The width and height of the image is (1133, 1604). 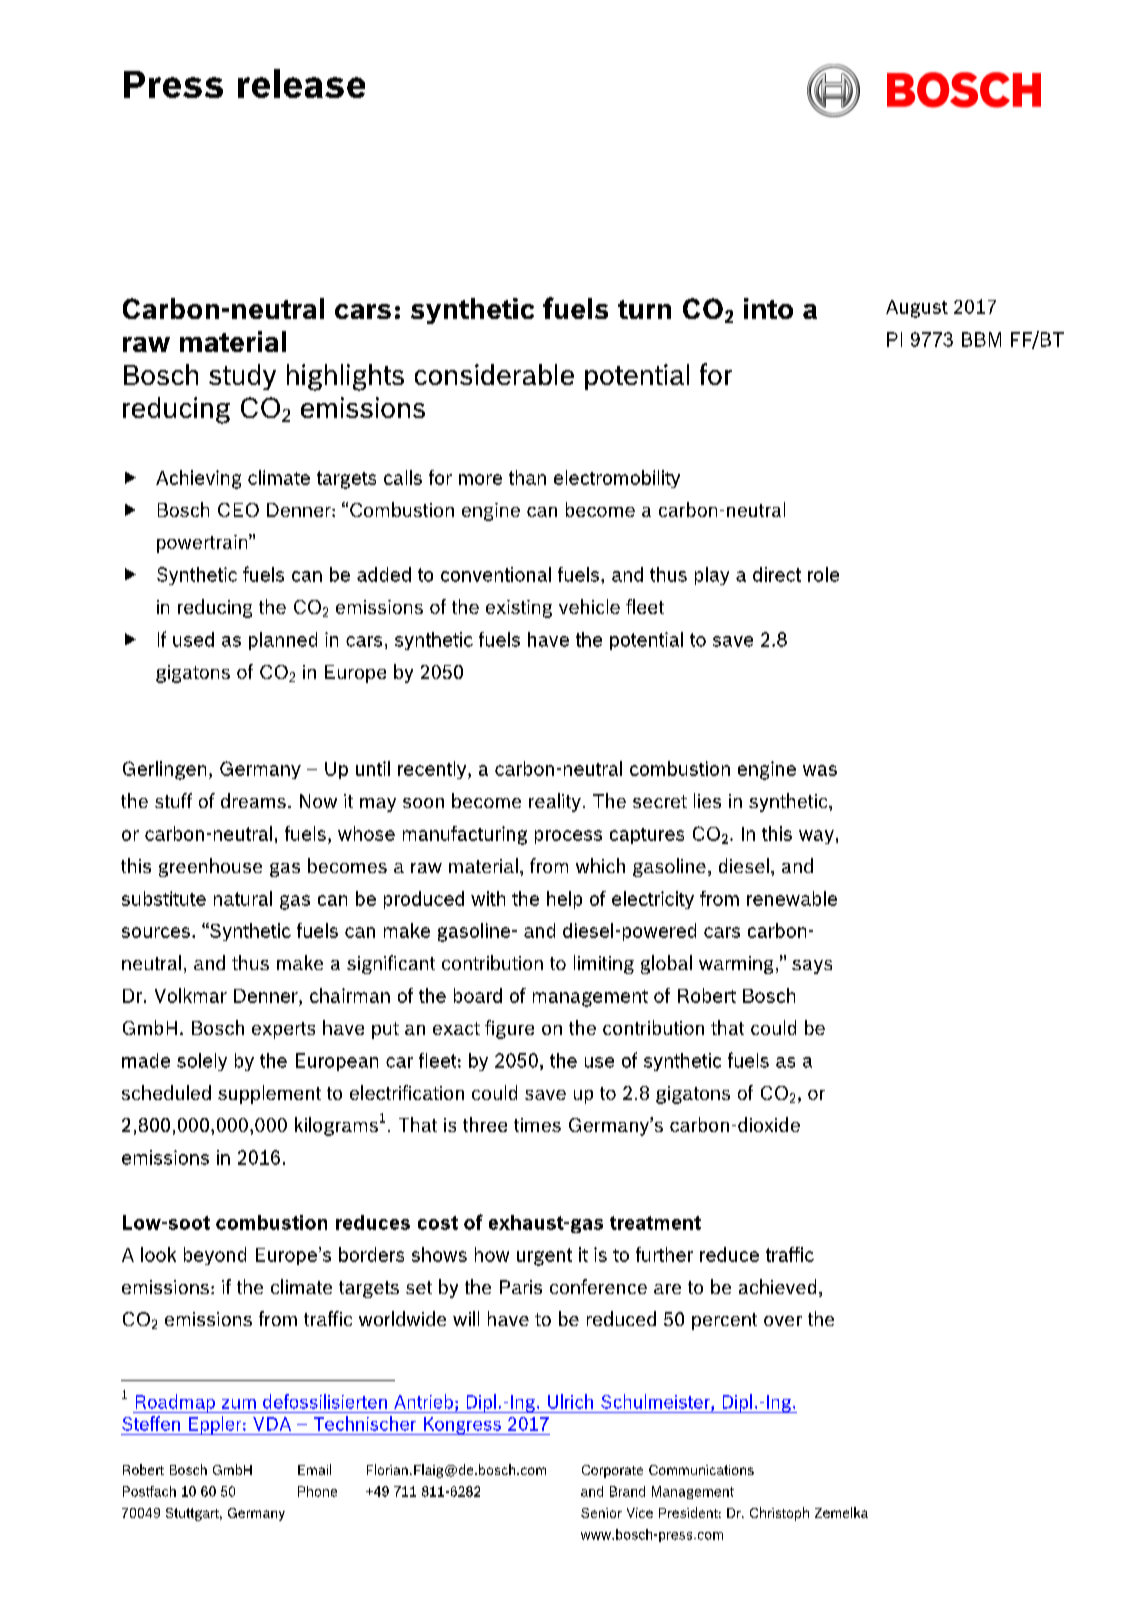 I want to click on release, so click(x=301, y=83).
